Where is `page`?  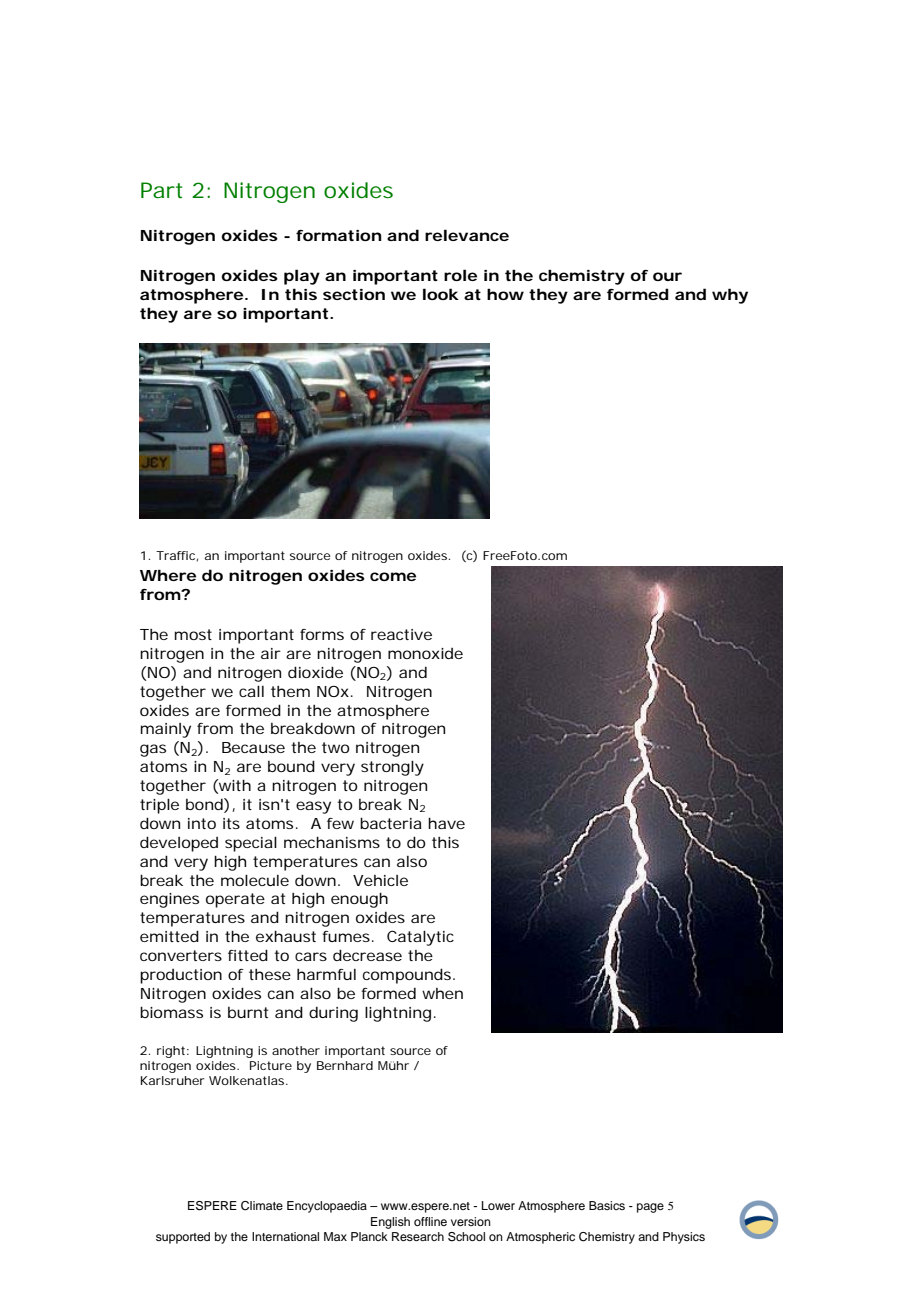 page is located at coordinates (650, 1208).
